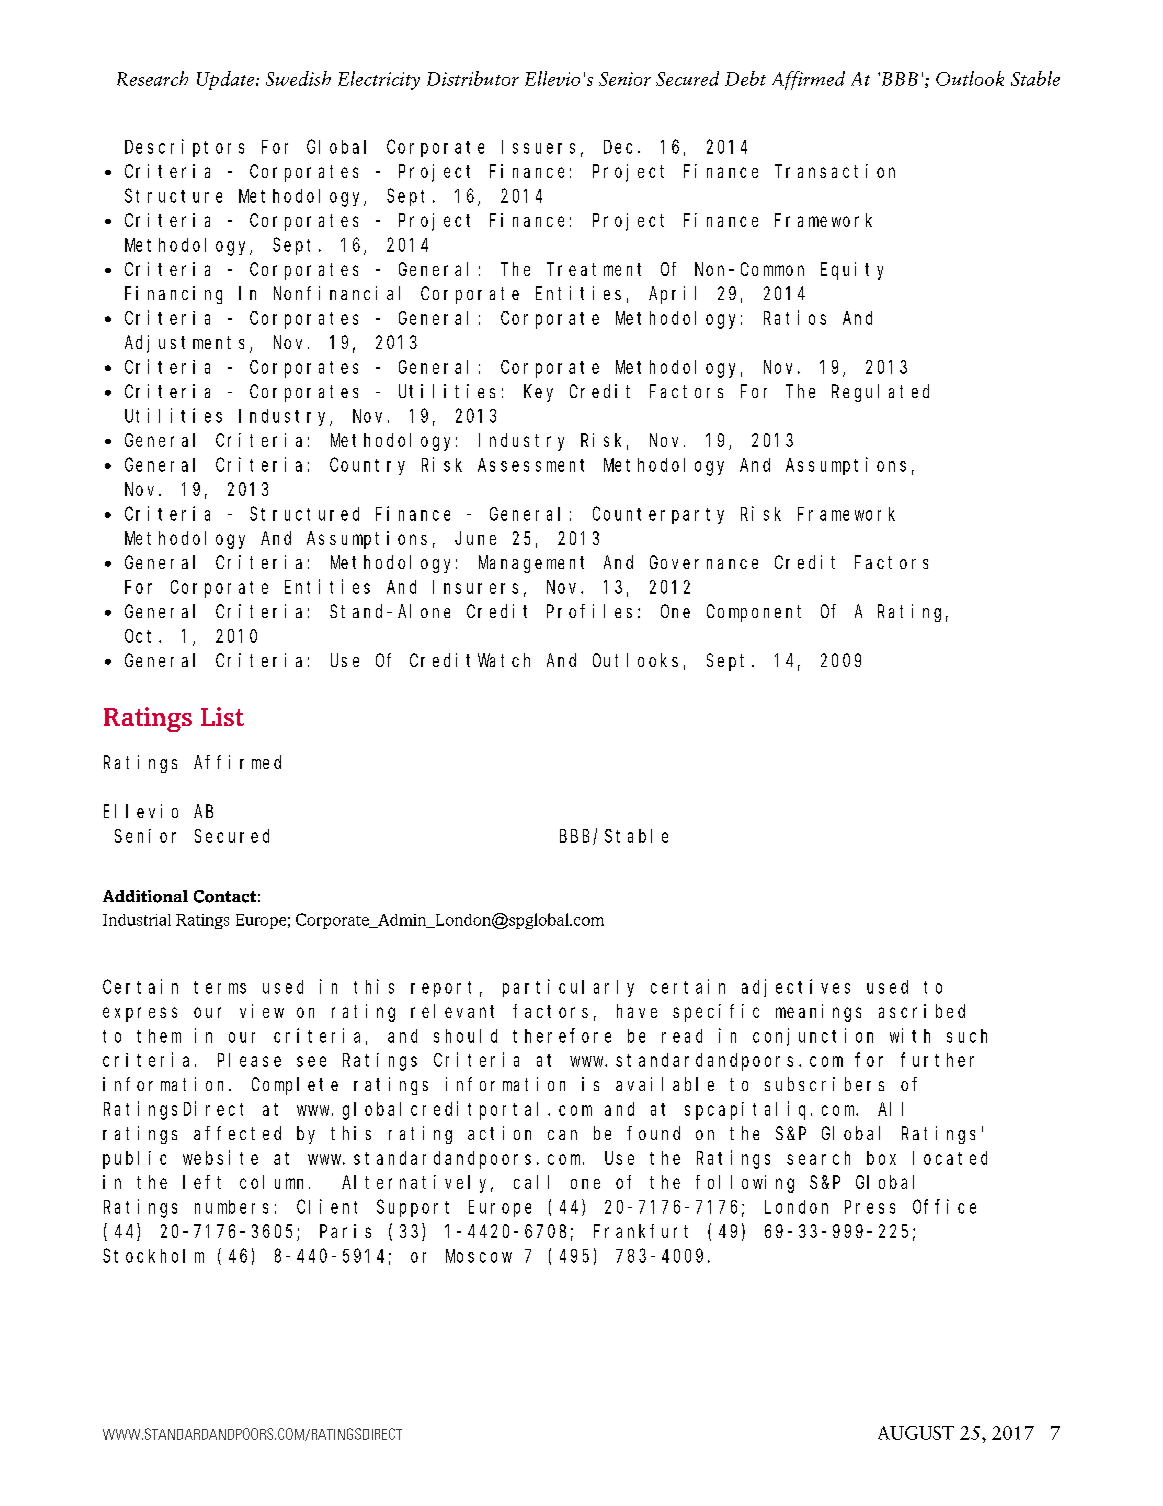 This screenshot has height=1506, width=1163. I want to click on Debt, so click(745, 78).
